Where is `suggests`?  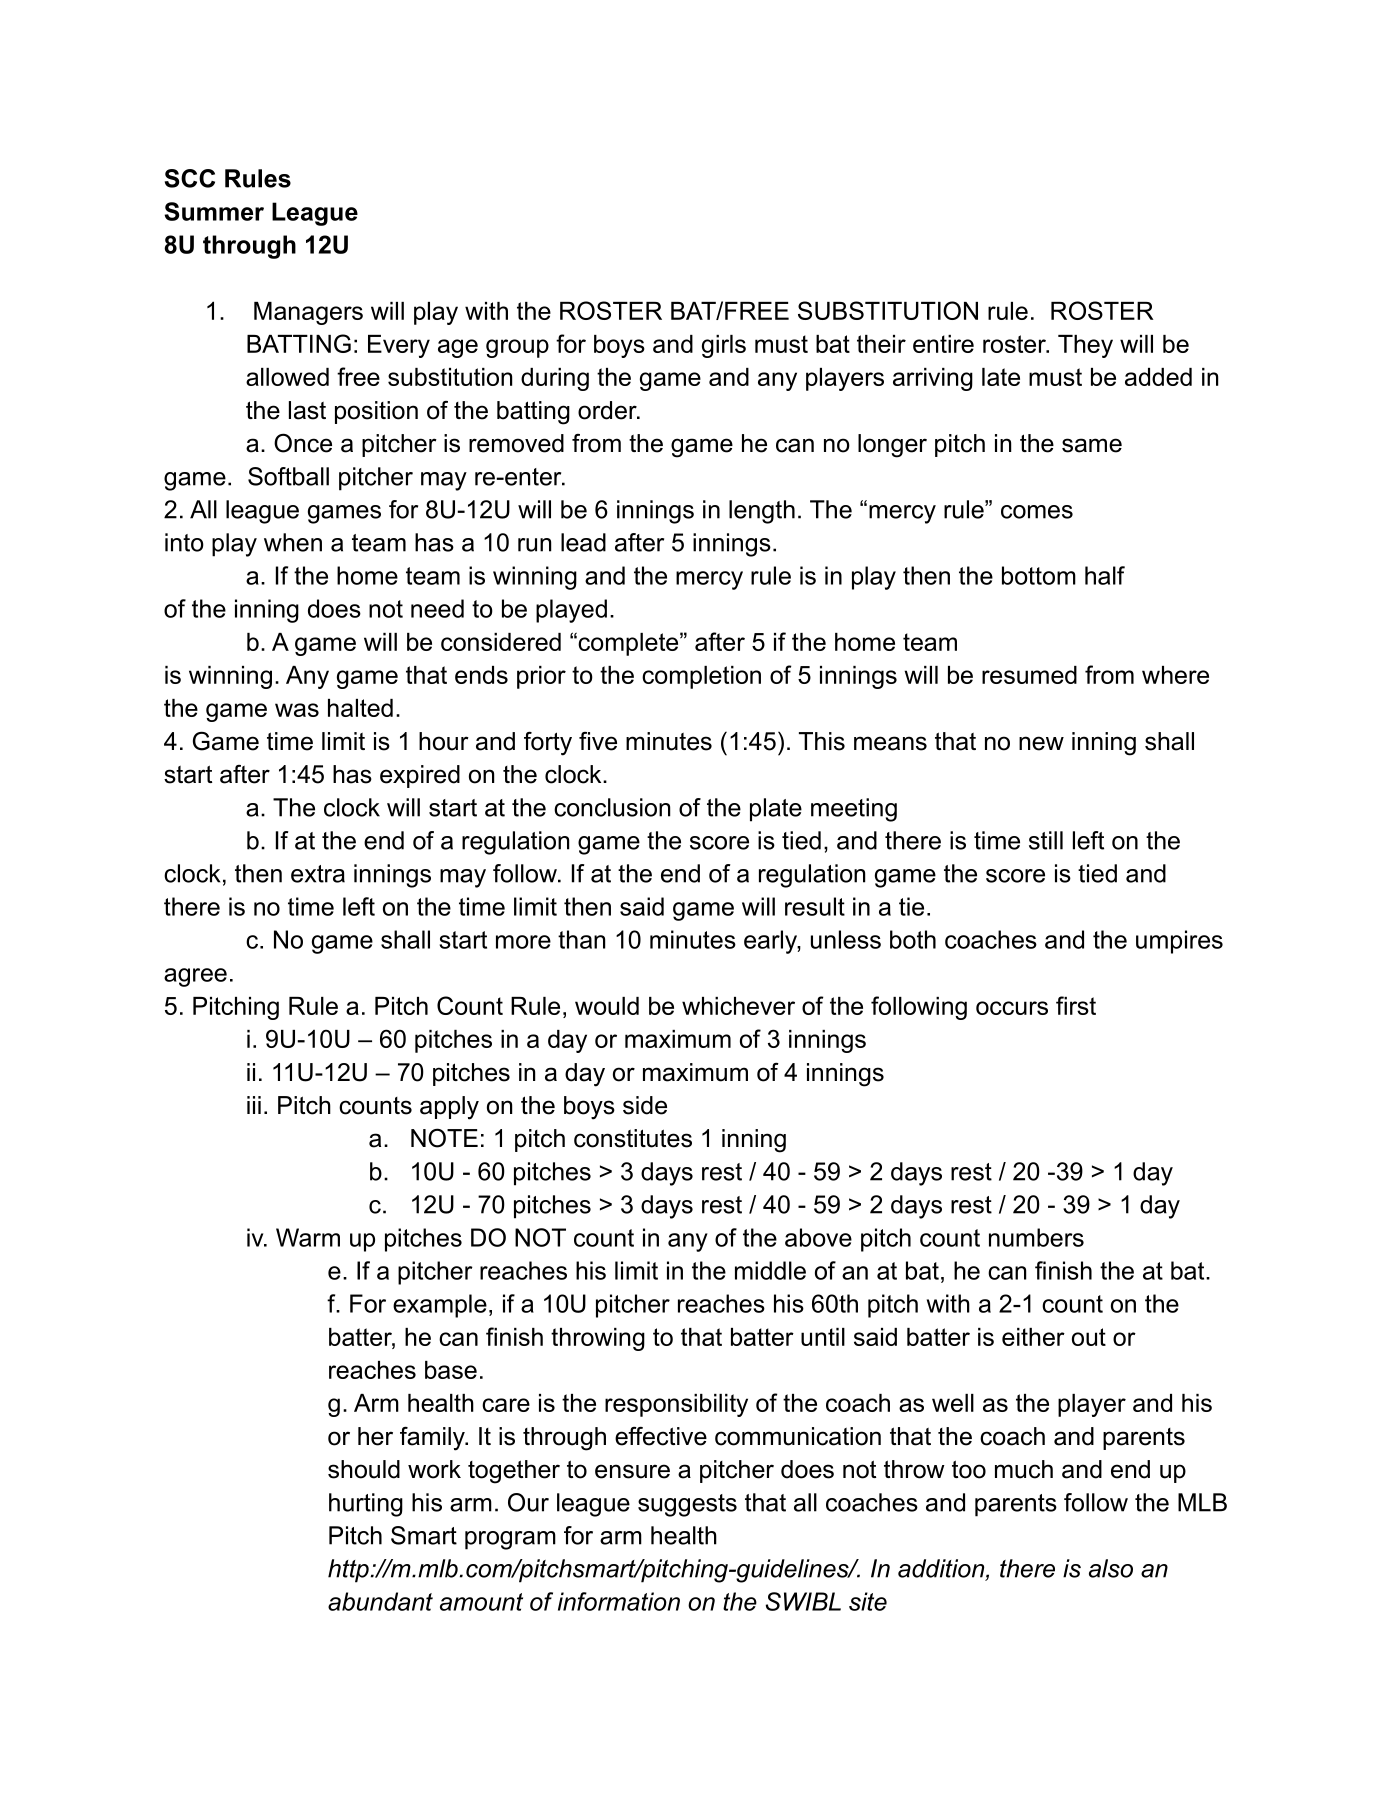
suggests is located at coordinates (687, 1505).
